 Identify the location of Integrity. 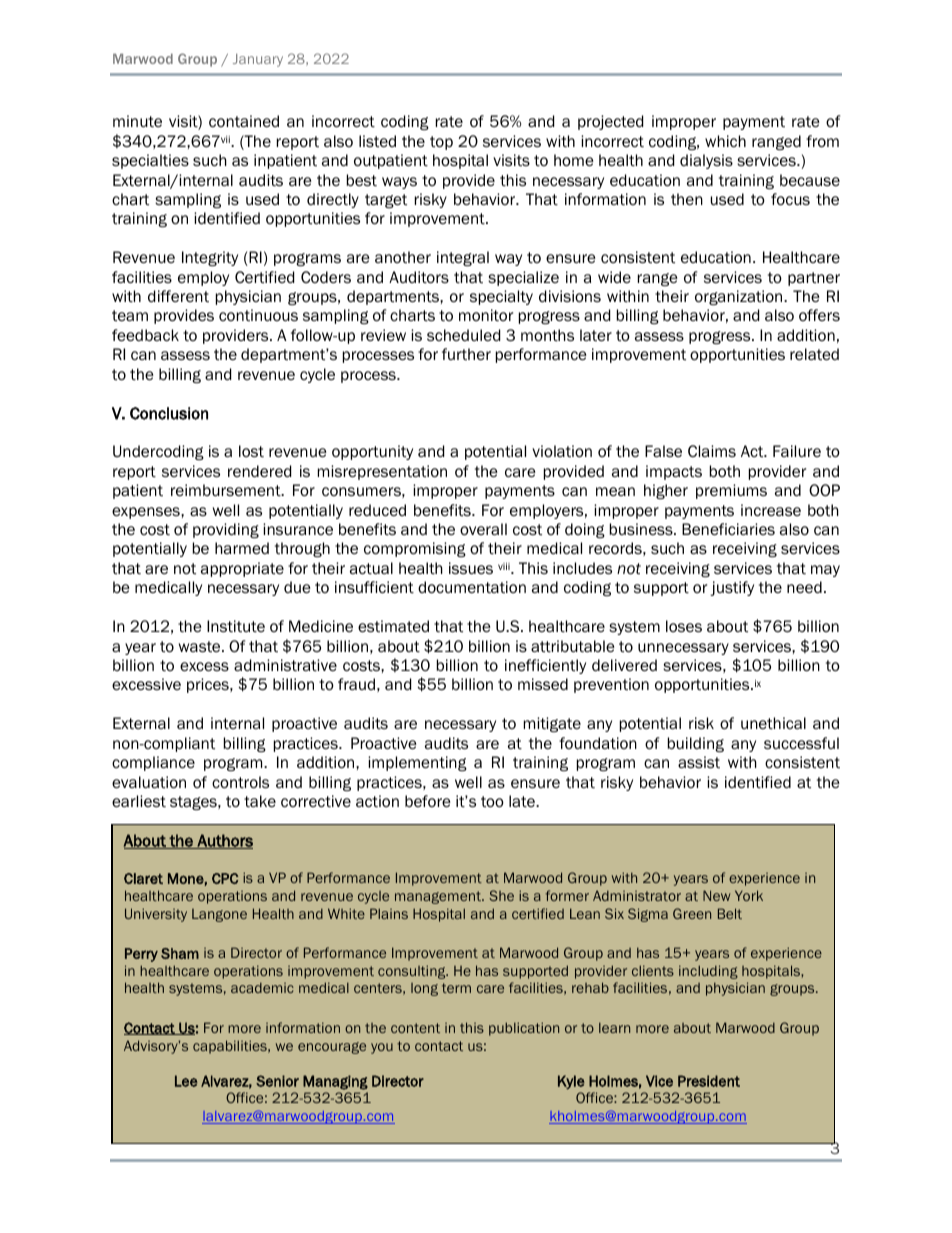
(210, 258).
